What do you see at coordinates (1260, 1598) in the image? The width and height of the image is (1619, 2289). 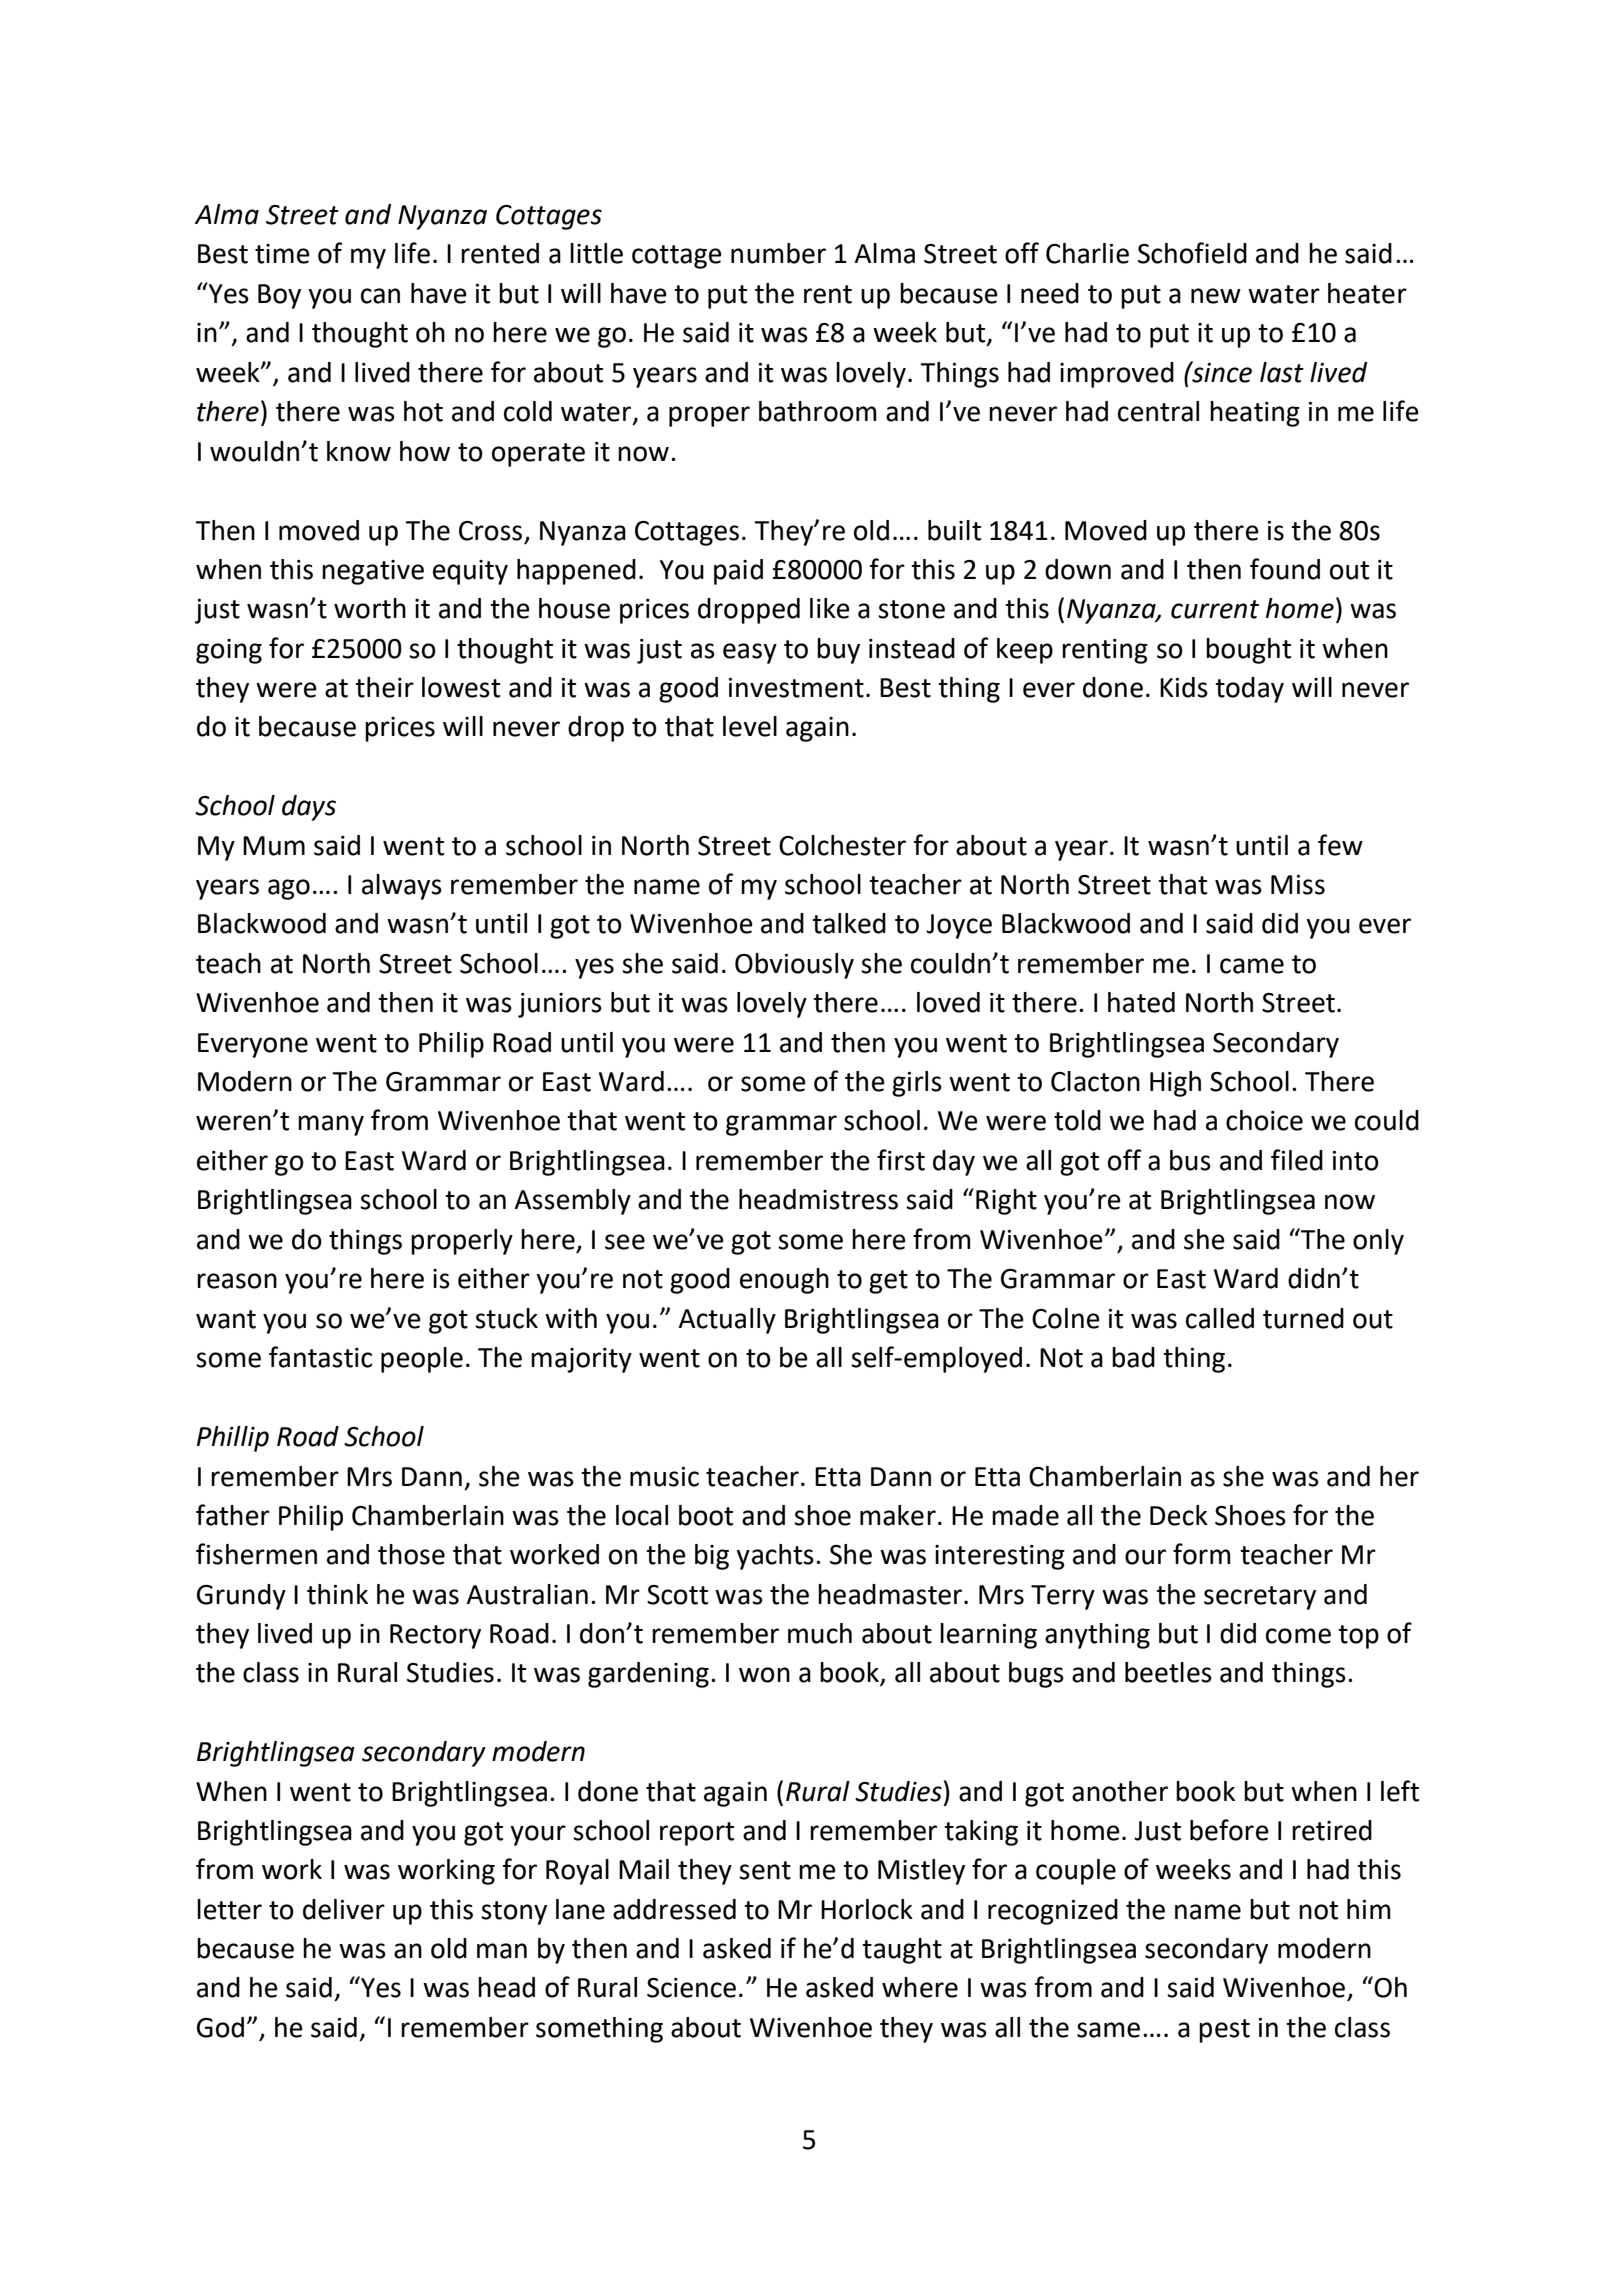 I see `secretary` at bounding box center [1260, 1598].
